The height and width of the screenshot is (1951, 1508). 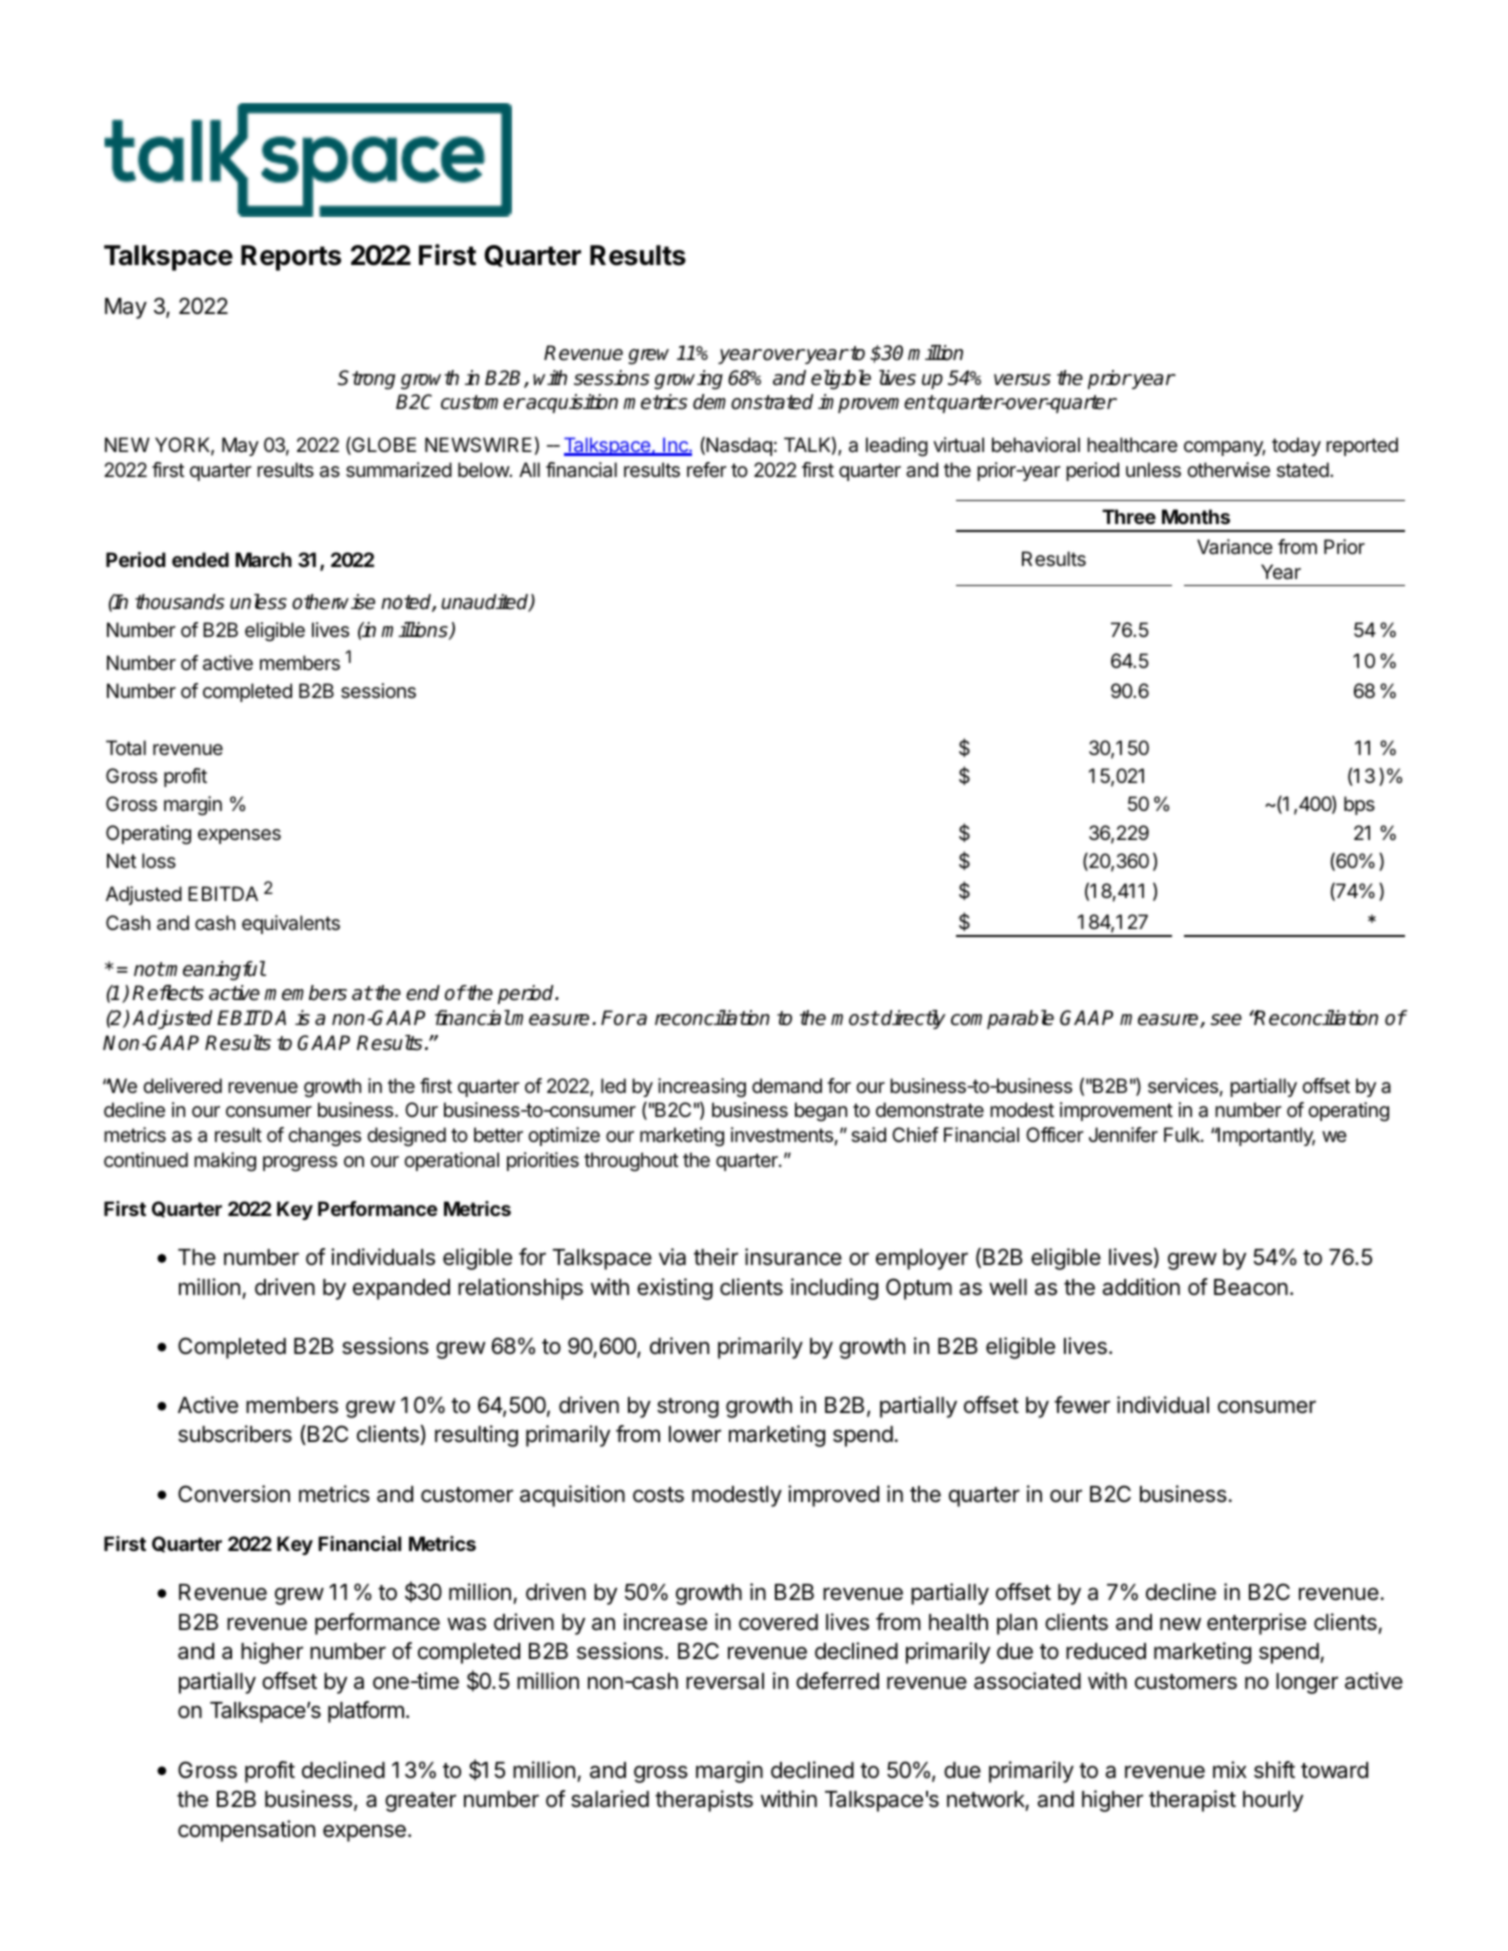 What do you see at coordinates (688, 380) in the screenshot?
I see `growing` at bounding box center [688, 380].
